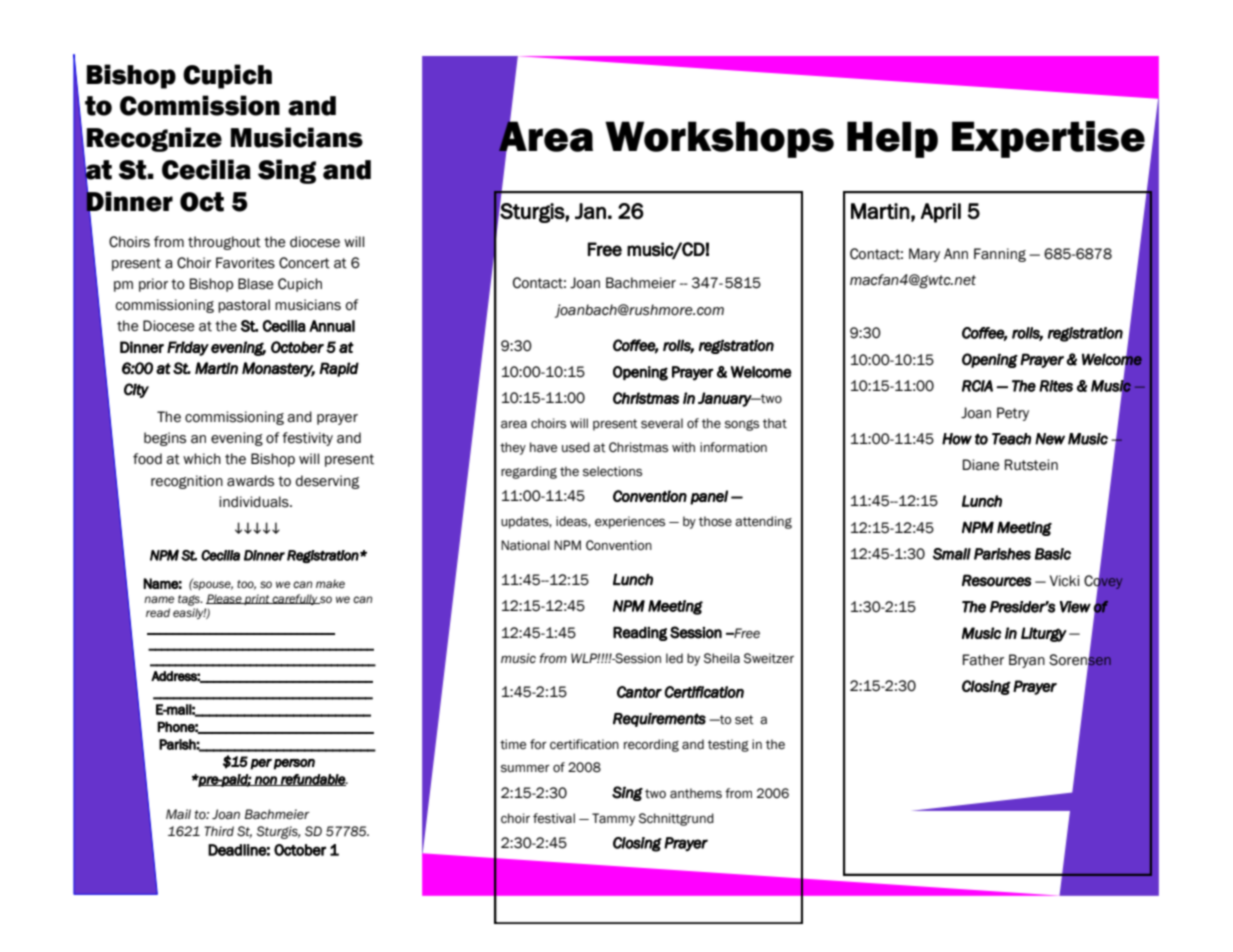 This document has width=1233, height=952. I want to click on Help, so click(892, 139).
